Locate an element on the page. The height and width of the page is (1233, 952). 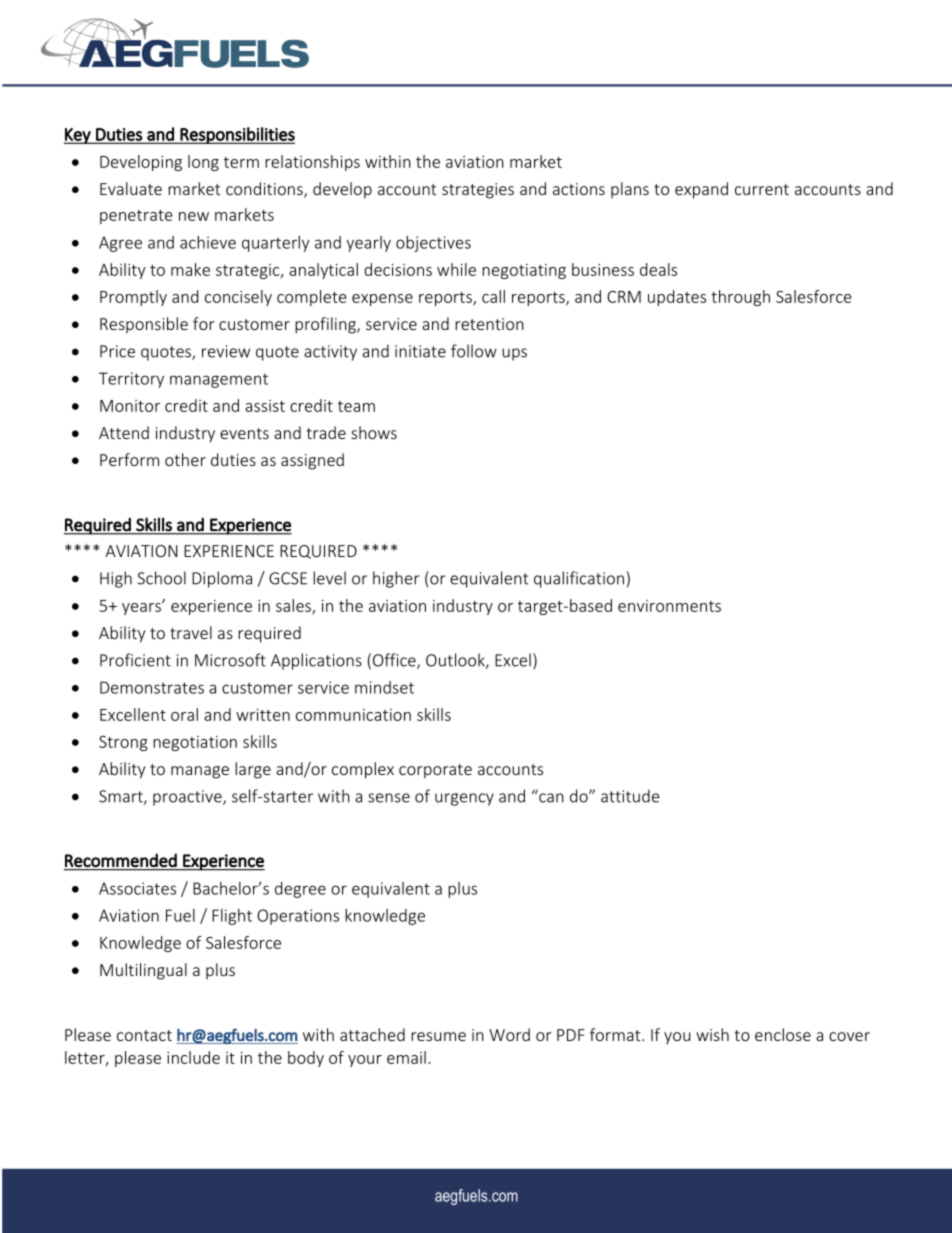
long is located at coordinates (203, 163).
